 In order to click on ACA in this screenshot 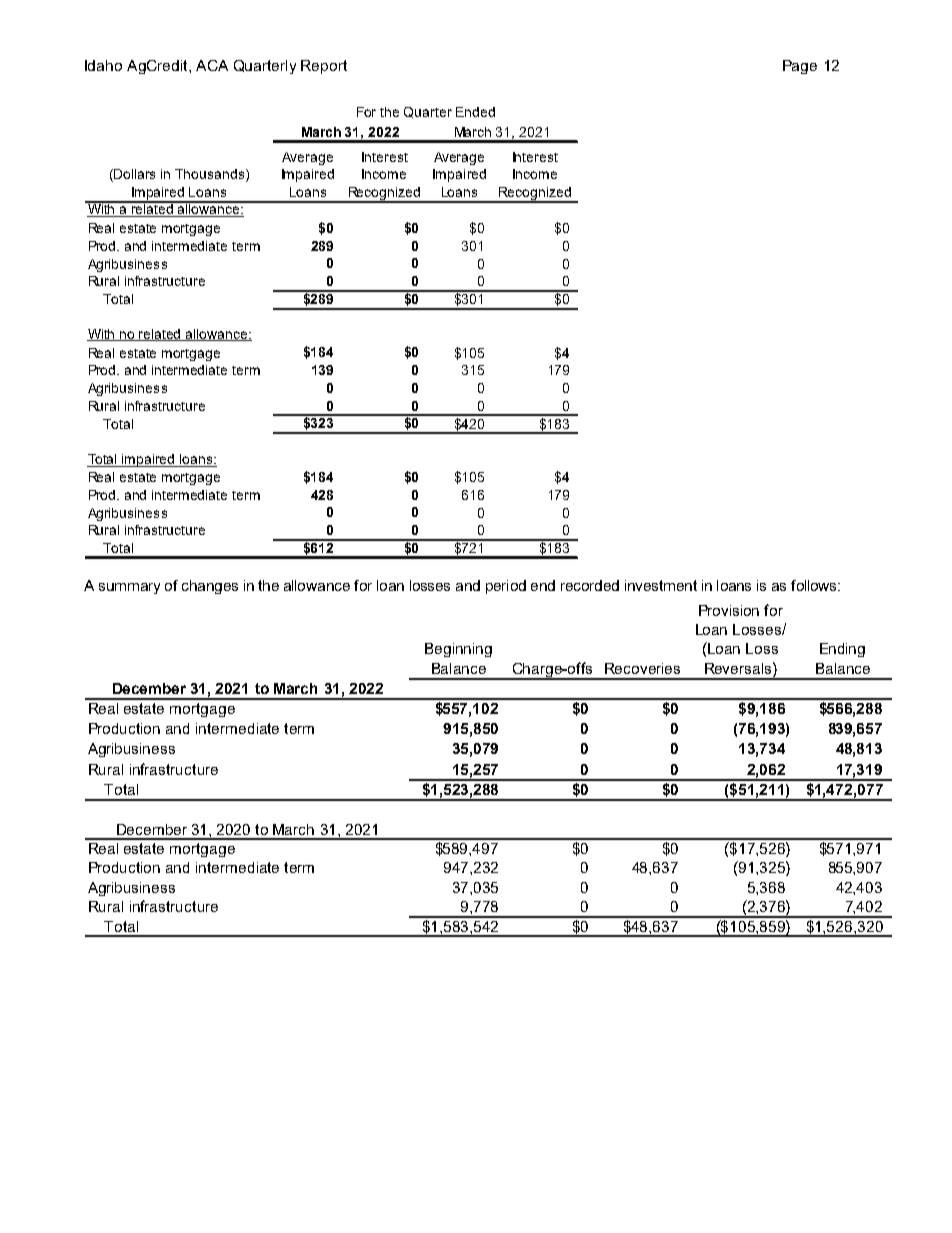, I will do `click(212, 65)`.
